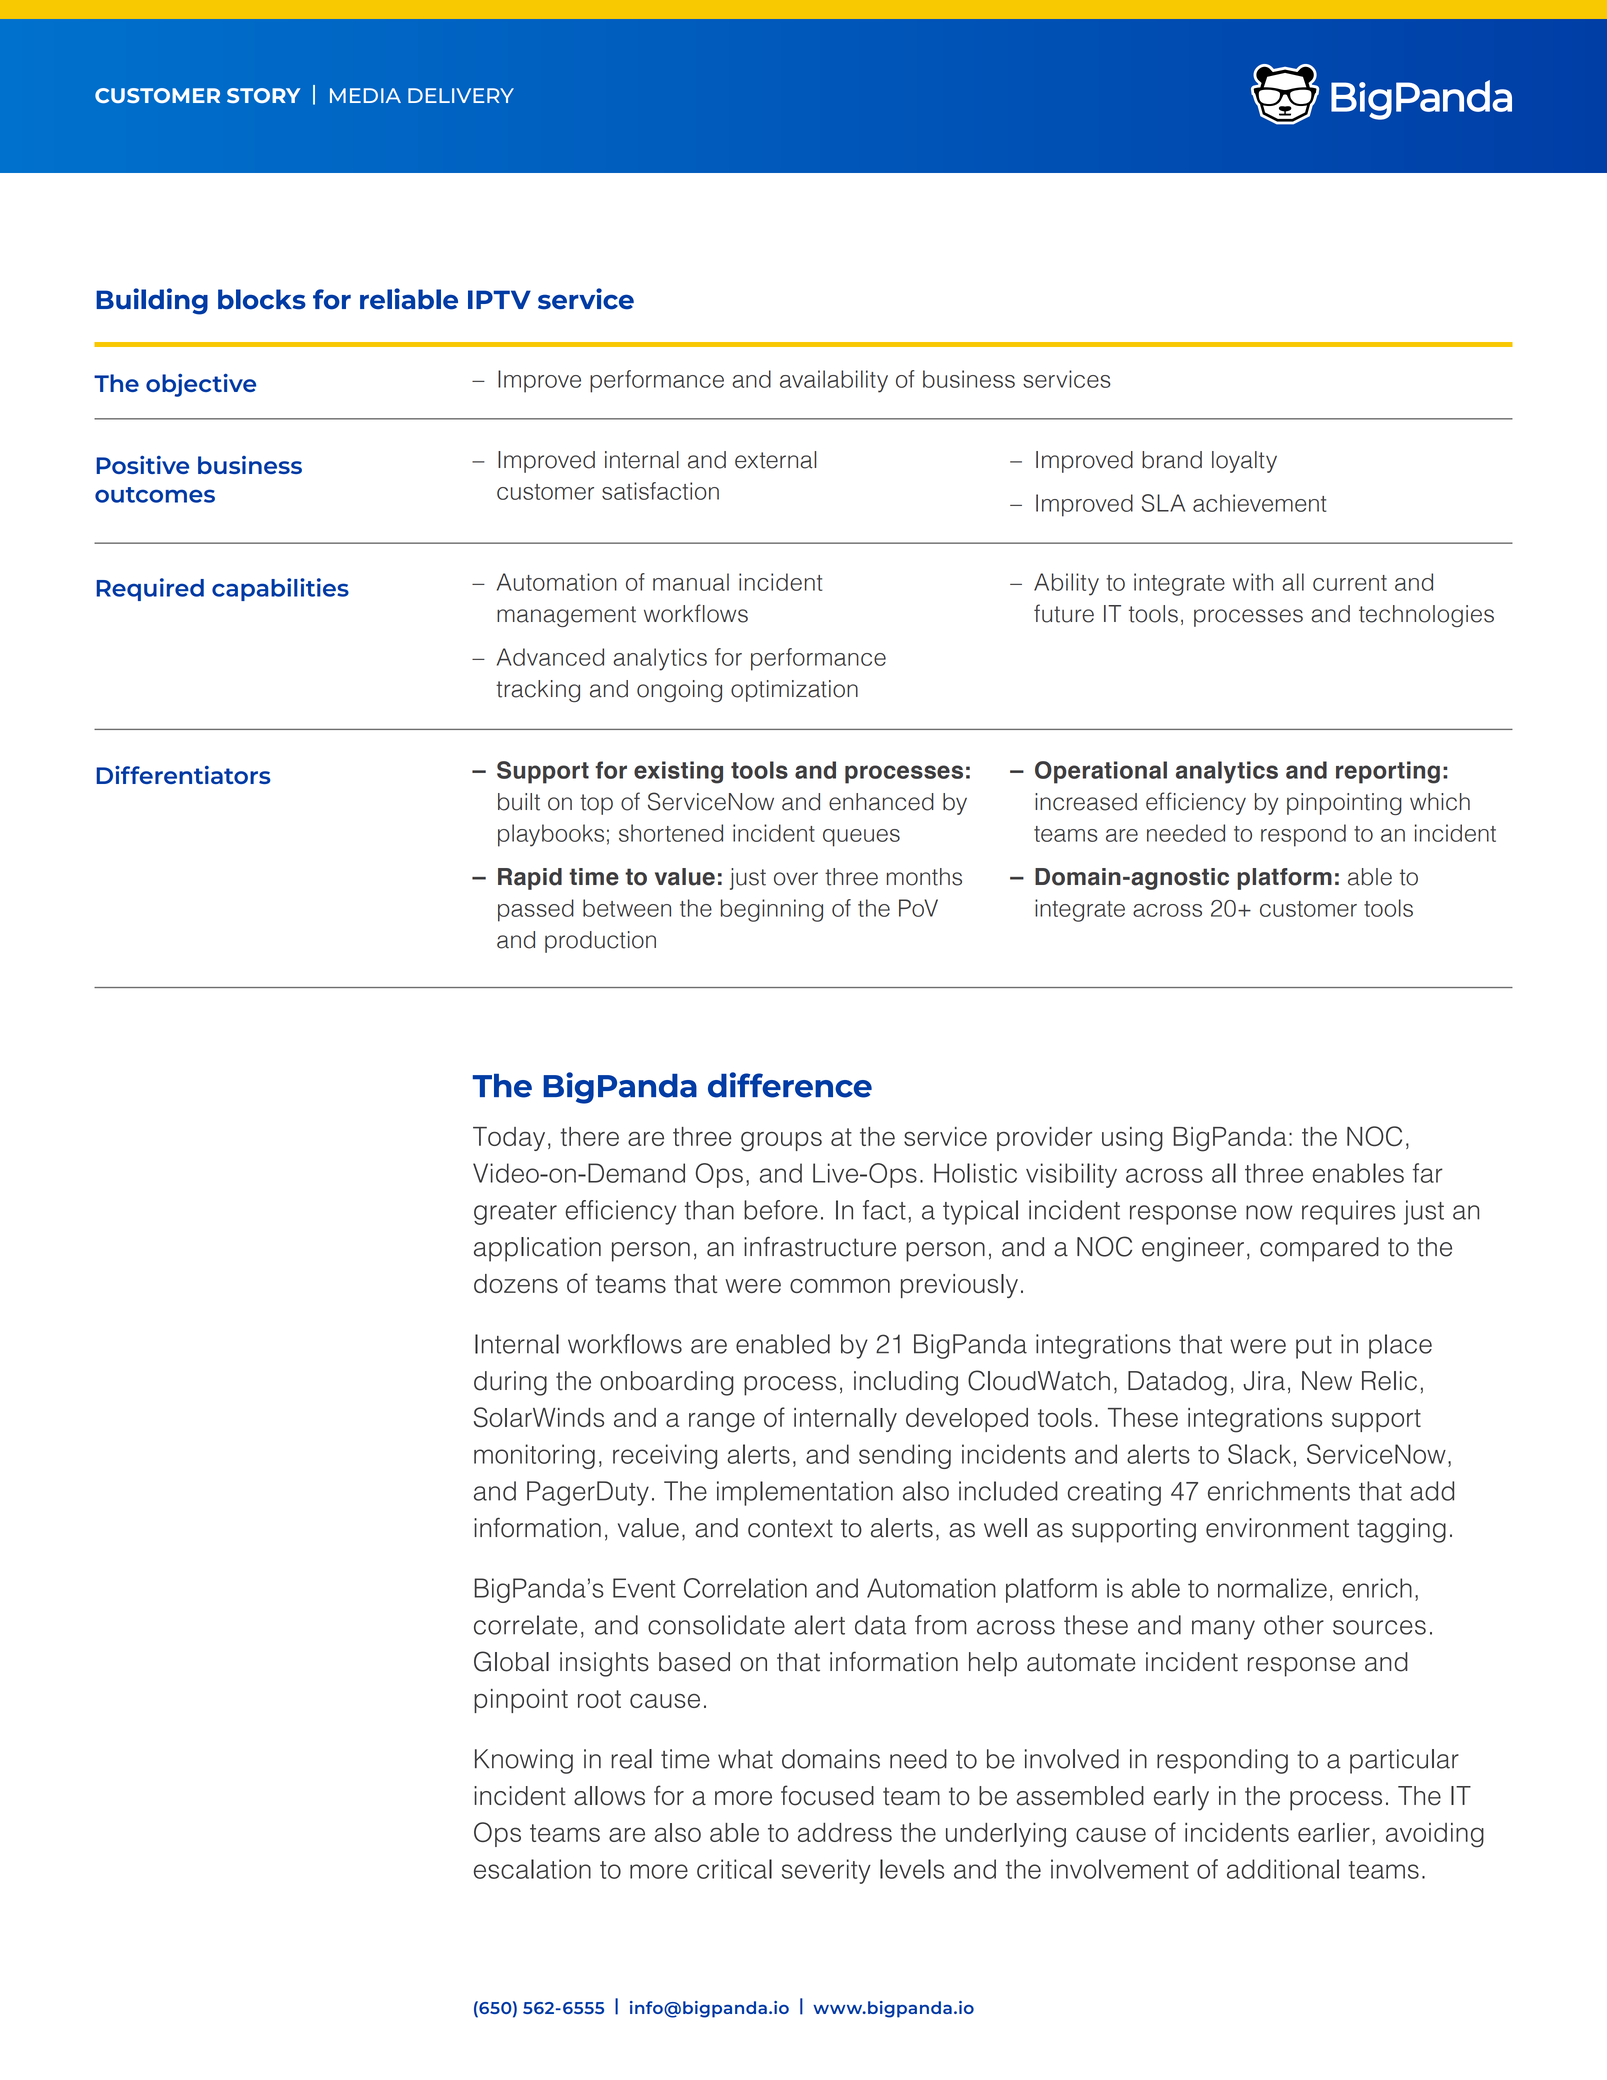 The height and width of the document is (2080, 1607). I want to click on infrastructure, so click(820, 1246).
